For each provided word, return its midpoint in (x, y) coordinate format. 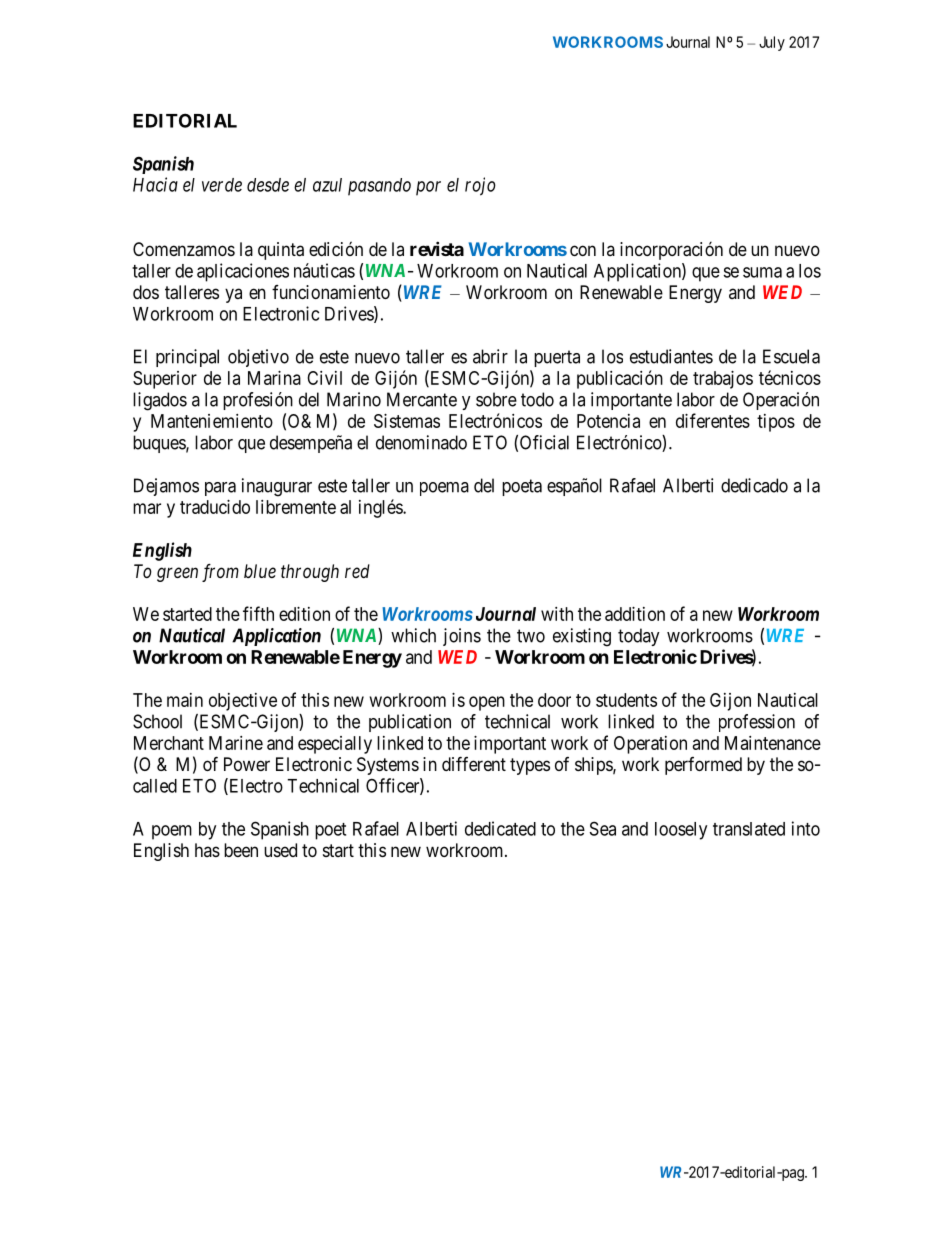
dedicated (500, 828)
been (241, 850)
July (772, 43)
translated (749, 829)
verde (222, 185)
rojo (480, 186)
